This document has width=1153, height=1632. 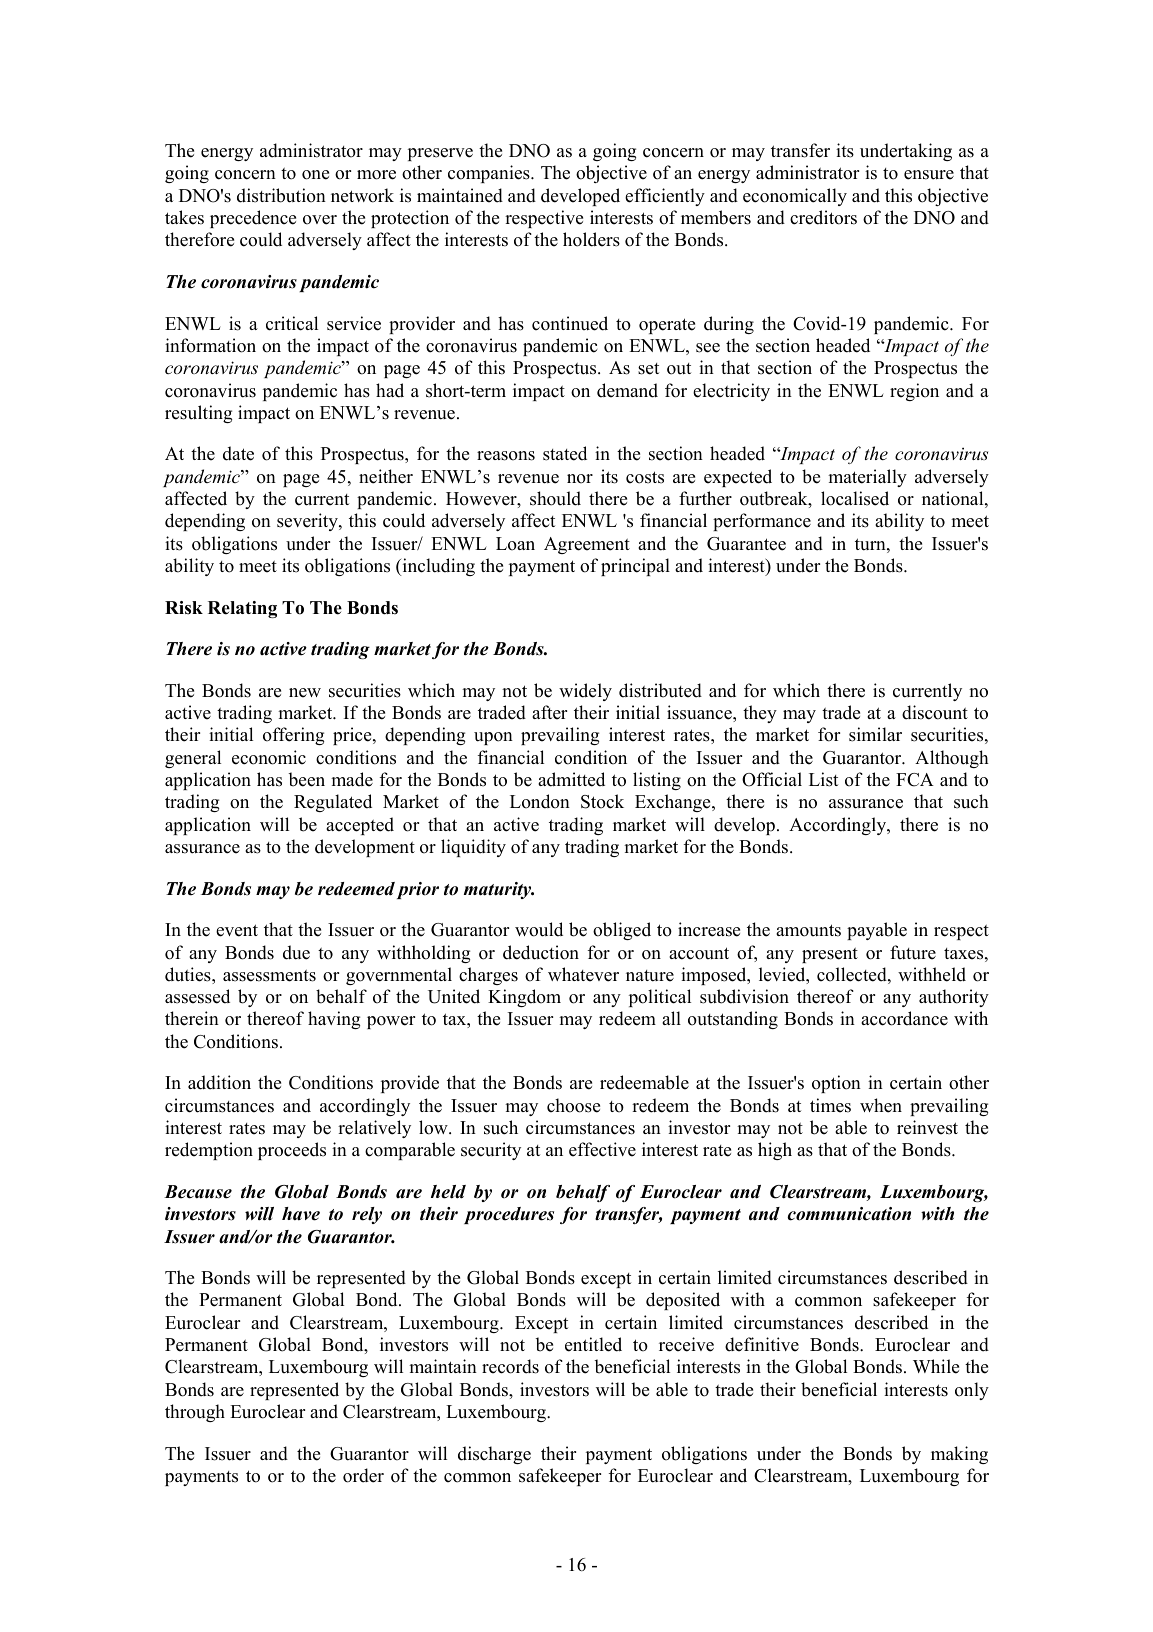 I want to click on localised, so click(x=855, y=498).
